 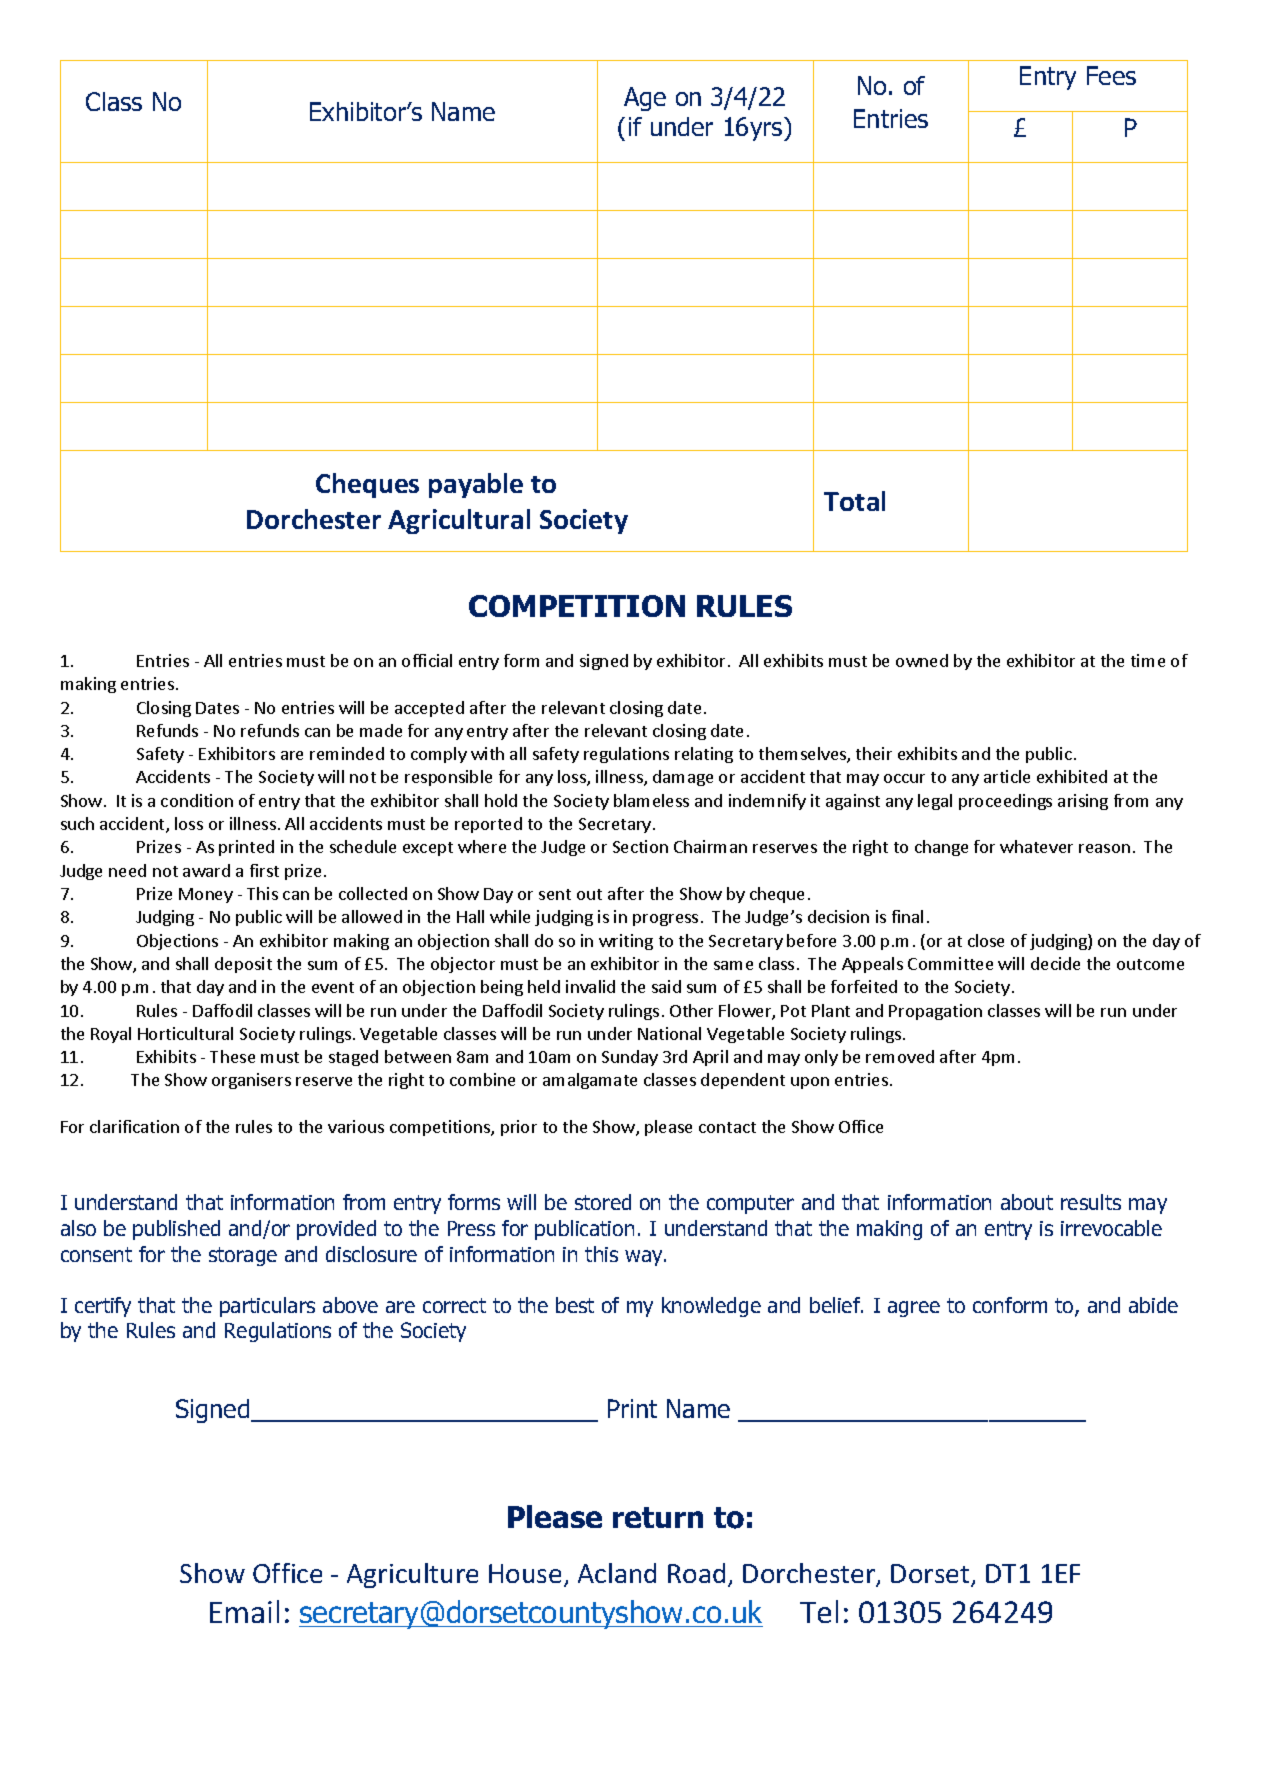 I want to click on payable, so click(x=476, y=485).
